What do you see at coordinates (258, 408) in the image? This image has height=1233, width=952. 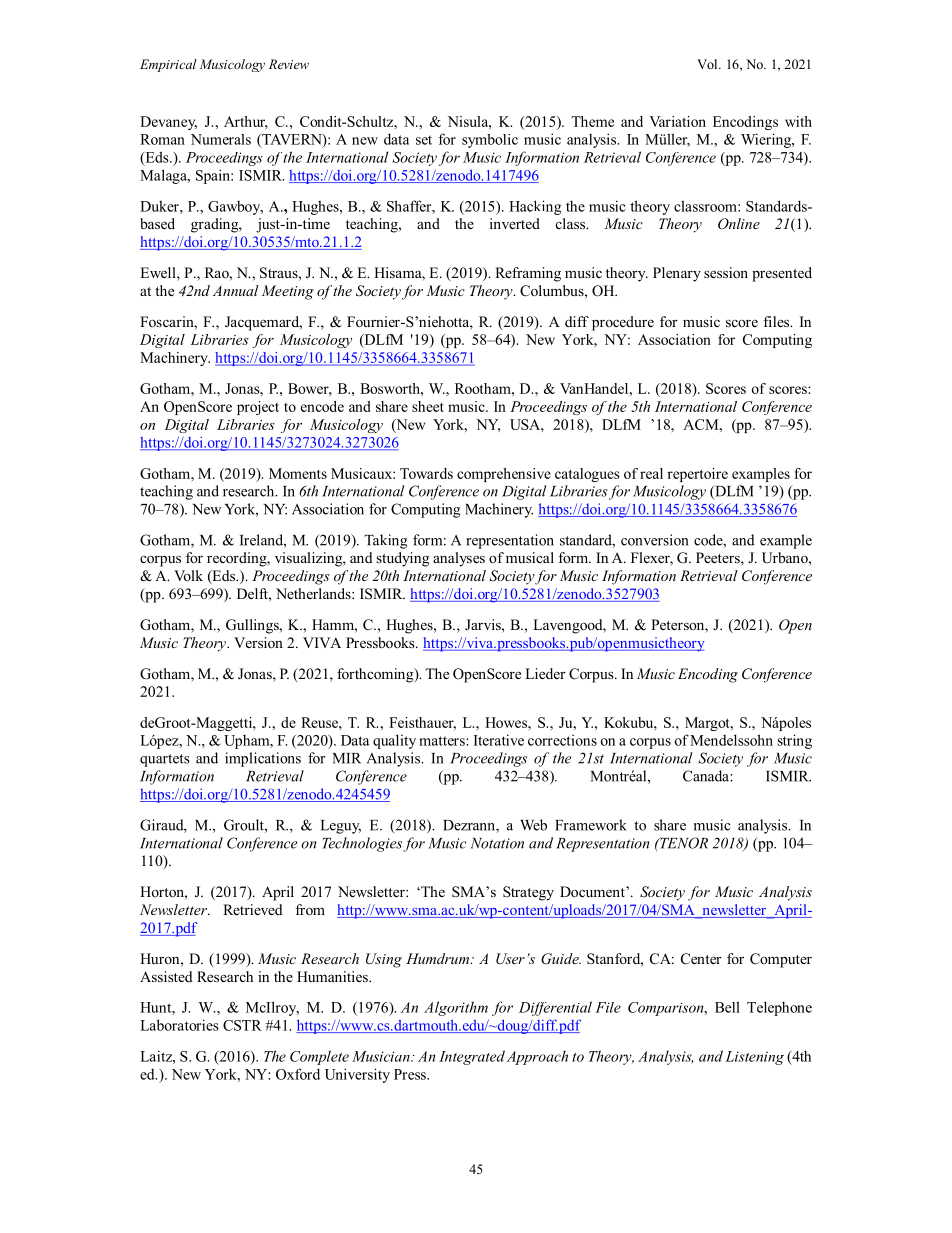 I see `project` at bounding box center [258, 408].
